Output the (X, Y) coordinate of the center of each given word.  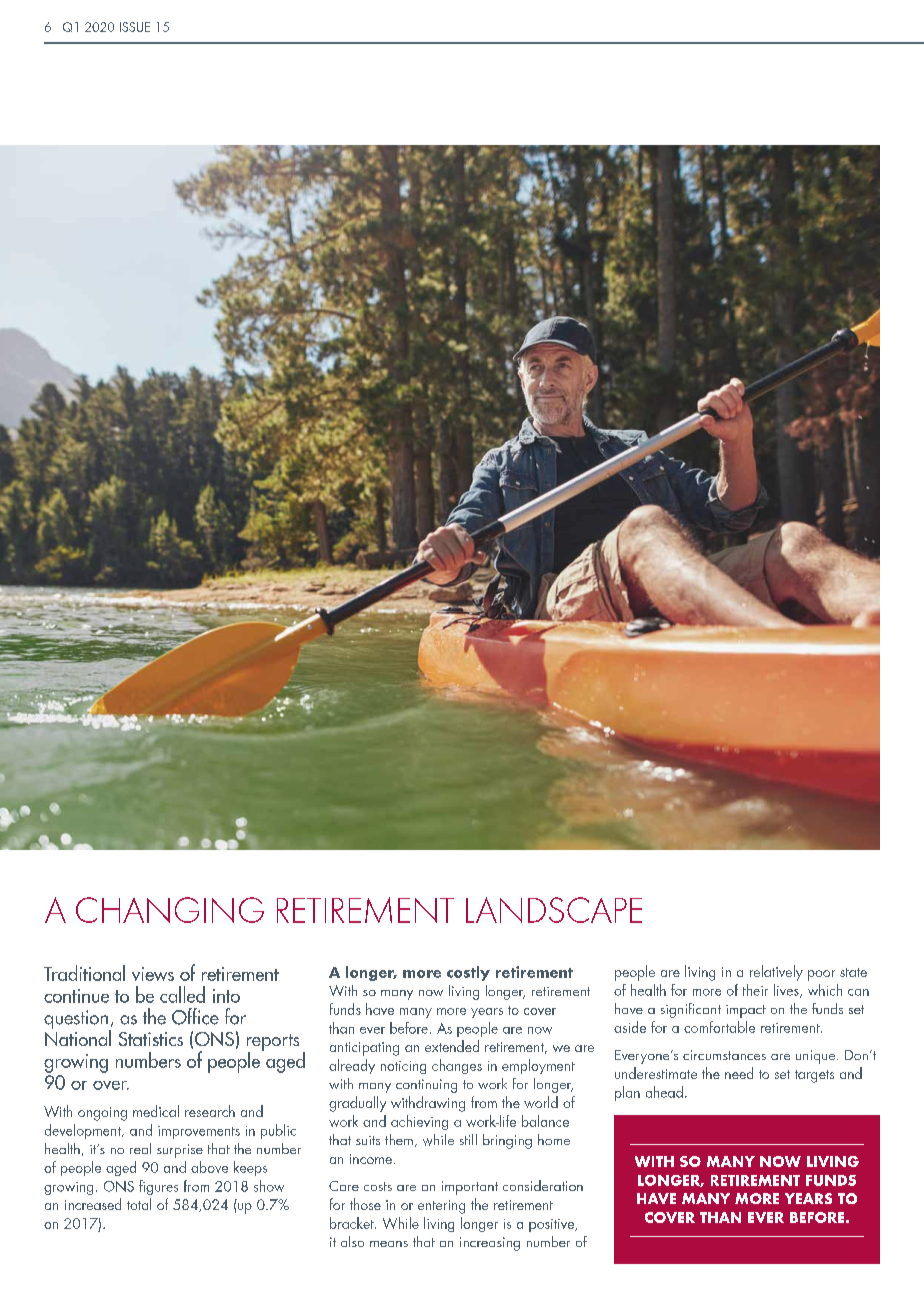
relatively (776, 973)
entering (441, 1207)
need (739, 1073)
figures (158, 1187)
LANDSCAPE (554, 910)
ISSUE (135, 27)
